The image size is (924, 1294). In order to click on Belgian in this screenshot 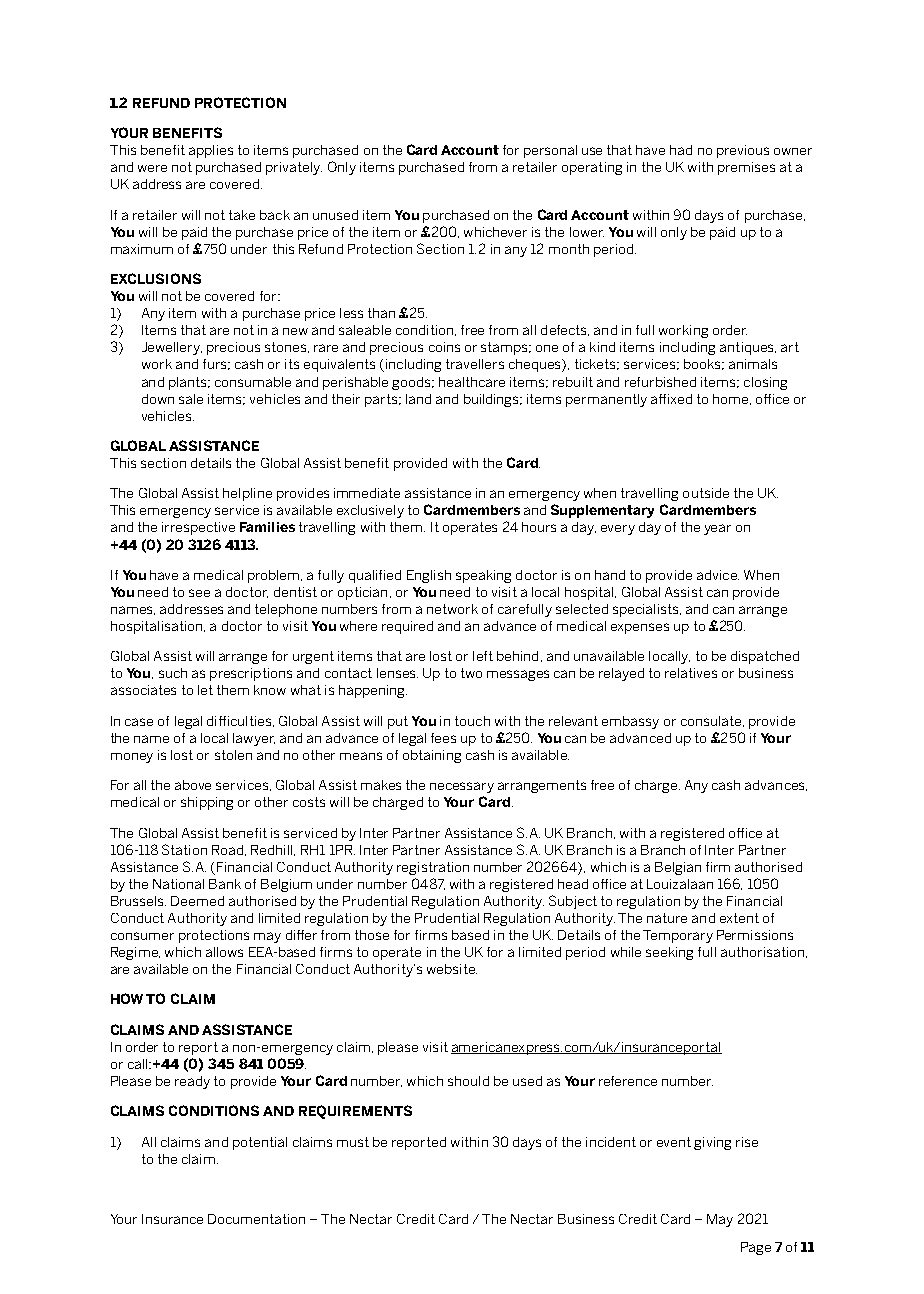, I will do `click(678, 868)`.
